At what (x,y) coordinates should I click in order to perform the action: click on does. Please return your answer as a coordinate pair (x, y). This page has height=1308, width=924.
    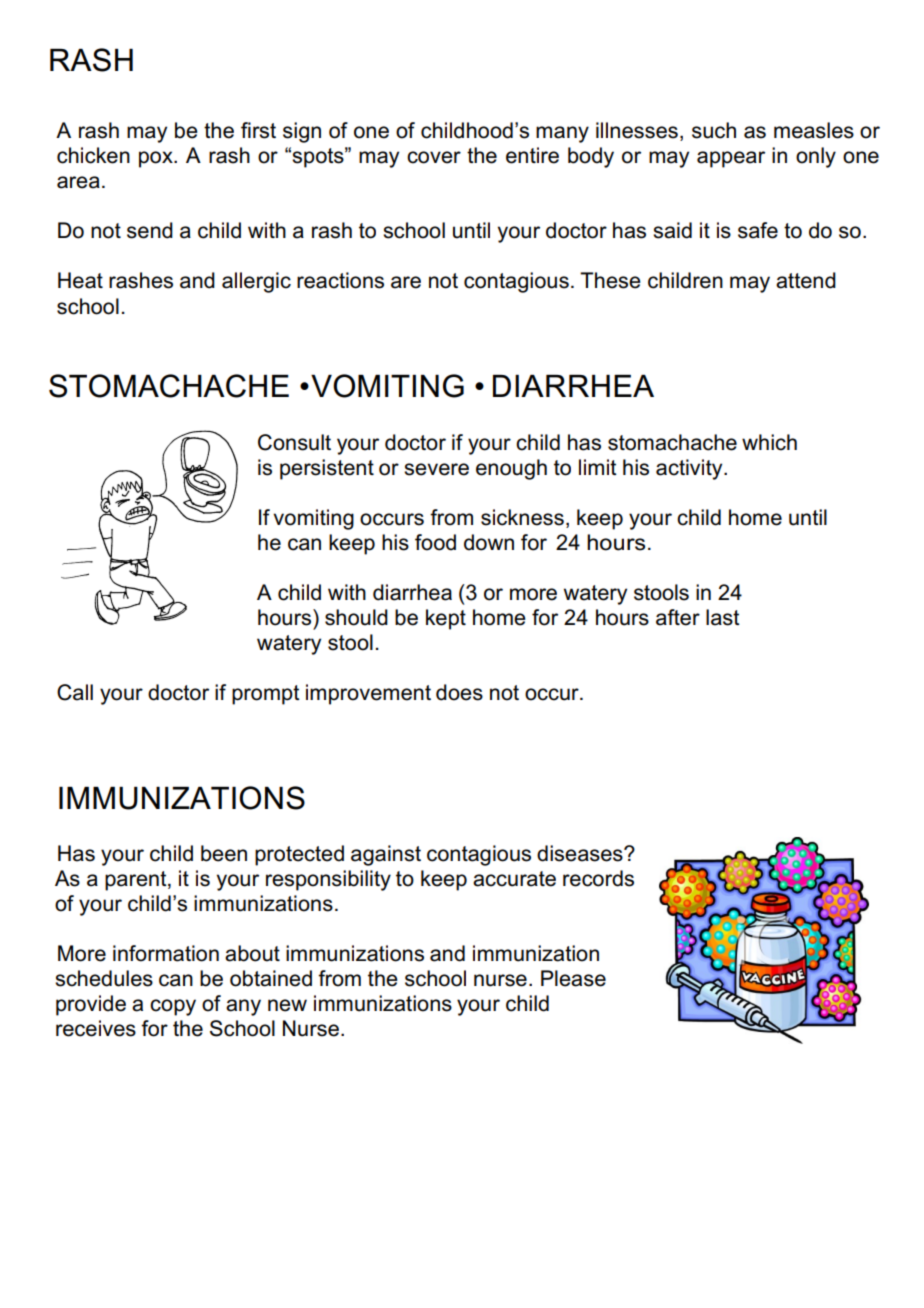
    Looking at the image, I should click on (459, 692).
